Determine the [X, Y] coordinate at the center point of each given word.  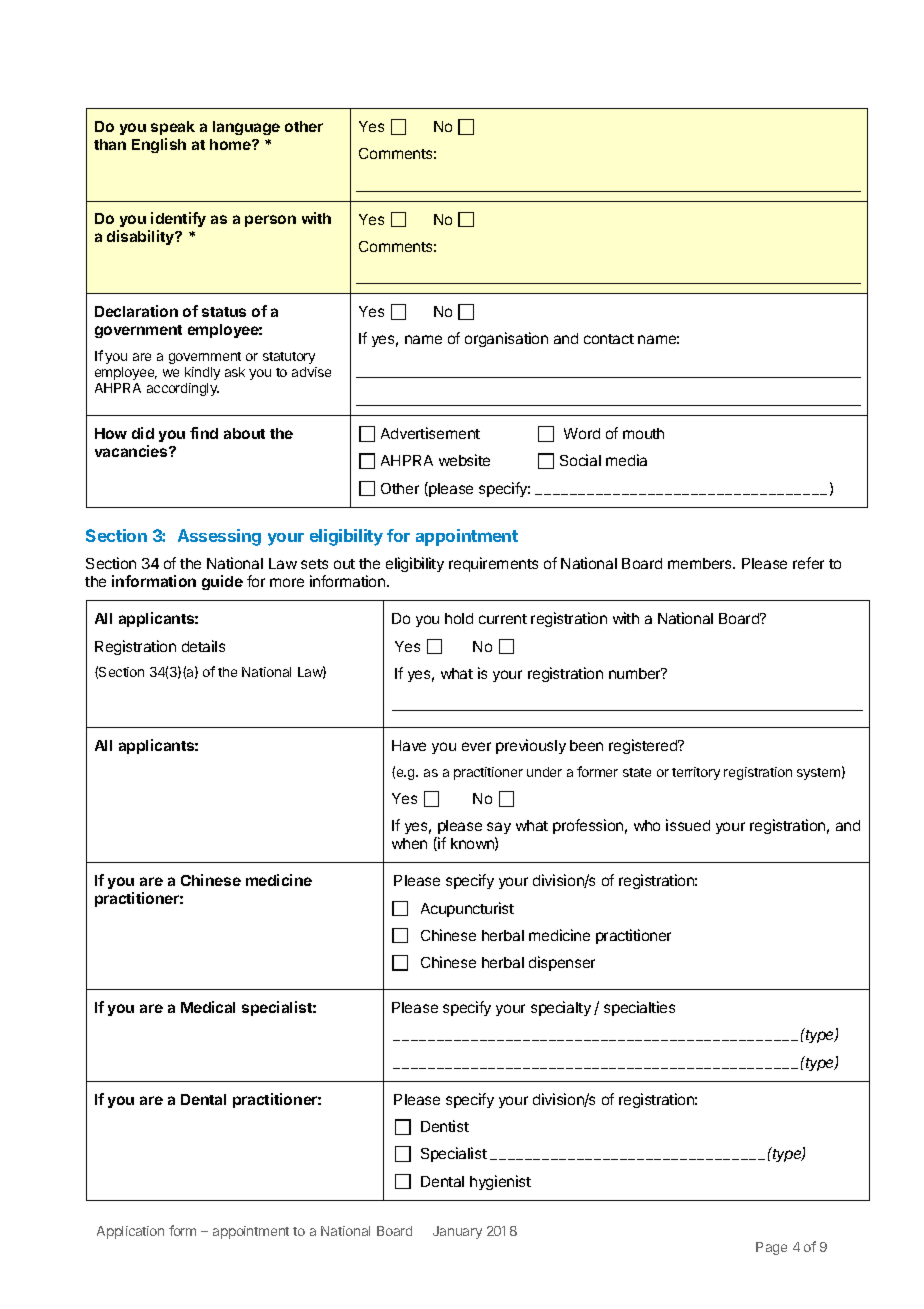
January [457, 1232]
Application [130, 1232]
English [159, 145]
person [270, 221]
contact [609, 339]
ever [476, 746]
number [636, 673]
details [203, 646]
